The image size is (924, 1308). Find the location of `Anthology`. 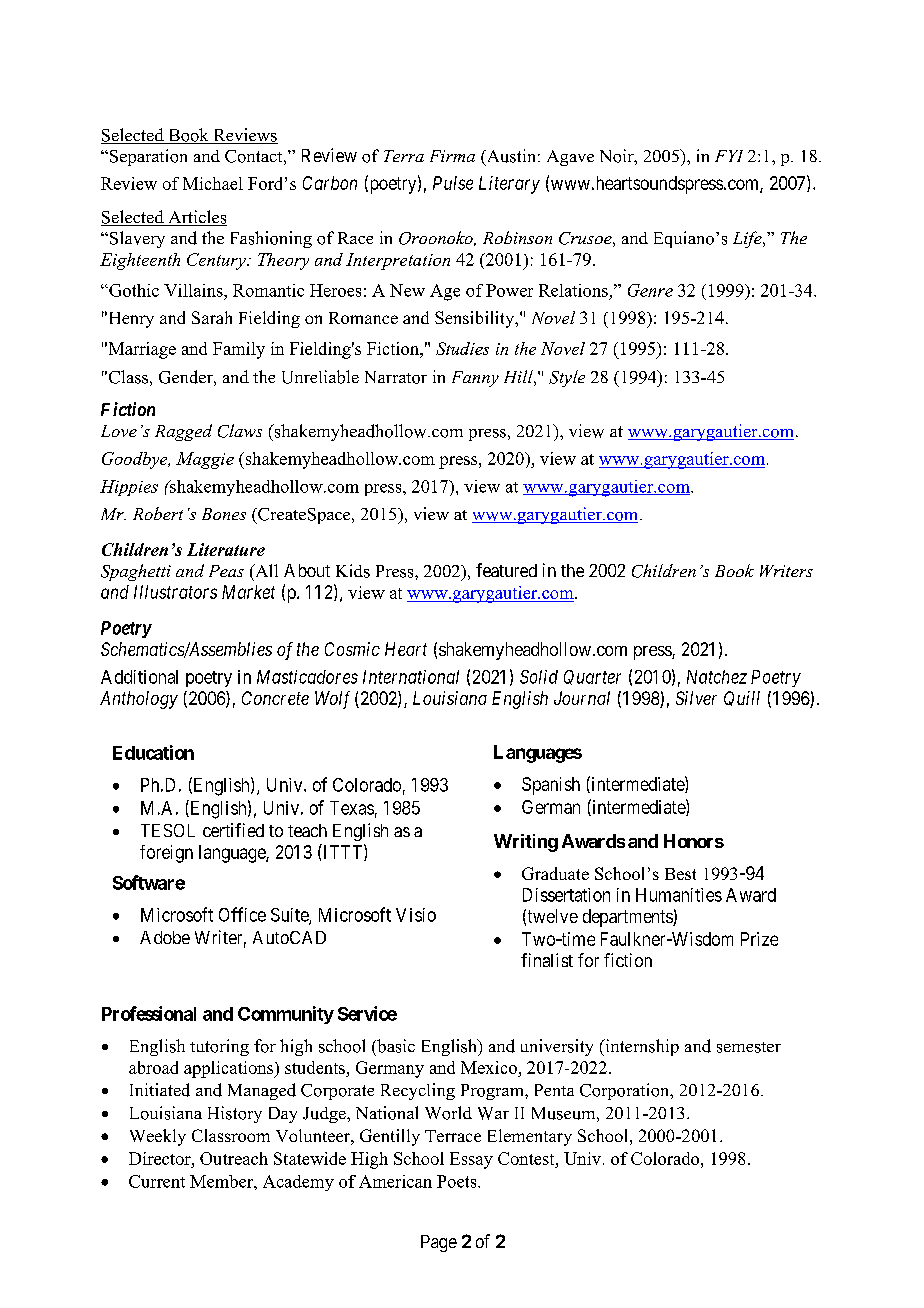

Anthology is located at coordinates (139, 700).
